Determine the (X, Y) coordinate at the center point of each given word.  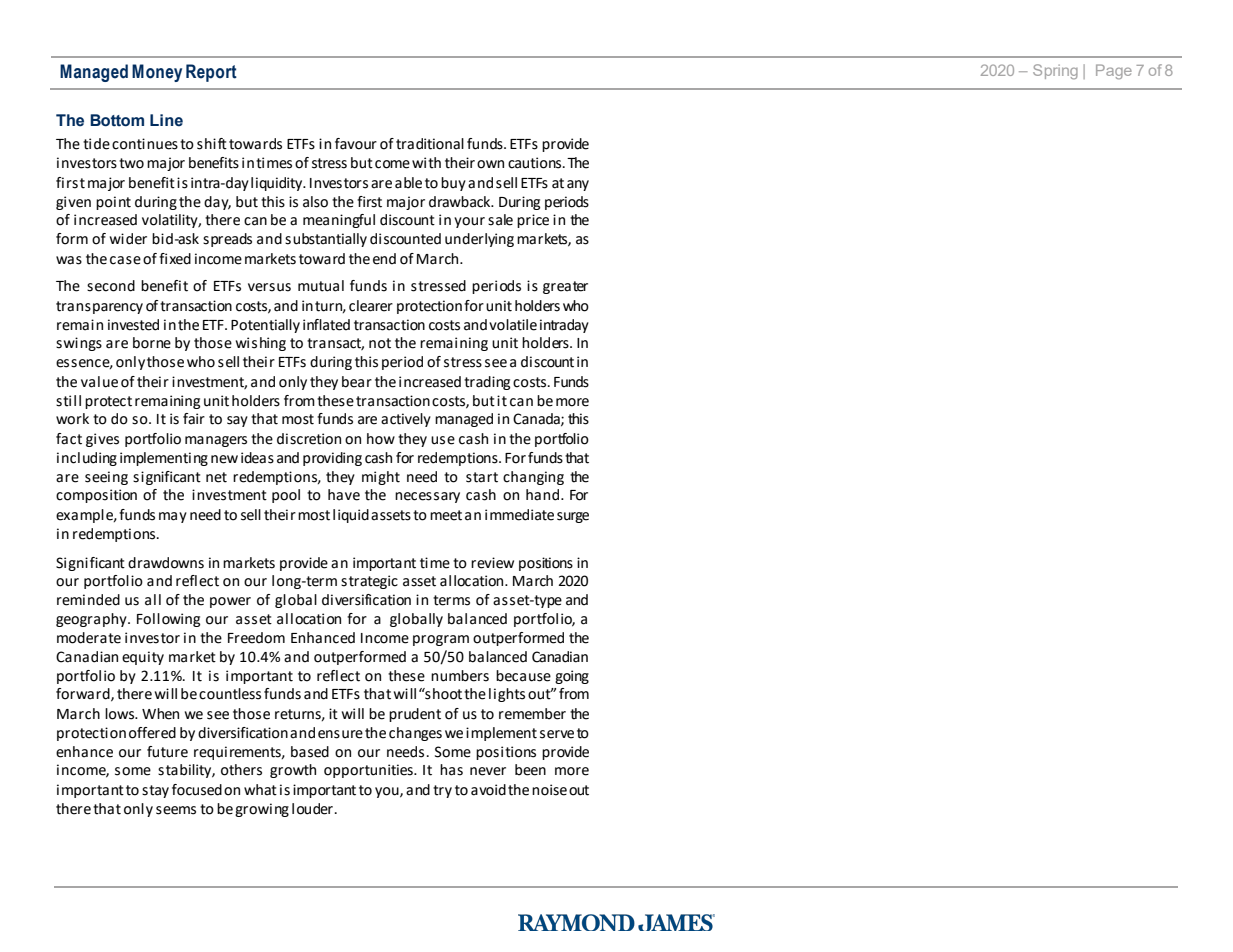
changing (533, 478)
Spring (1055, 71)
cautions (536, 163)
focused (197, 790)
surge (573, 517)
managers (216, 441)
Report (211, 73)
